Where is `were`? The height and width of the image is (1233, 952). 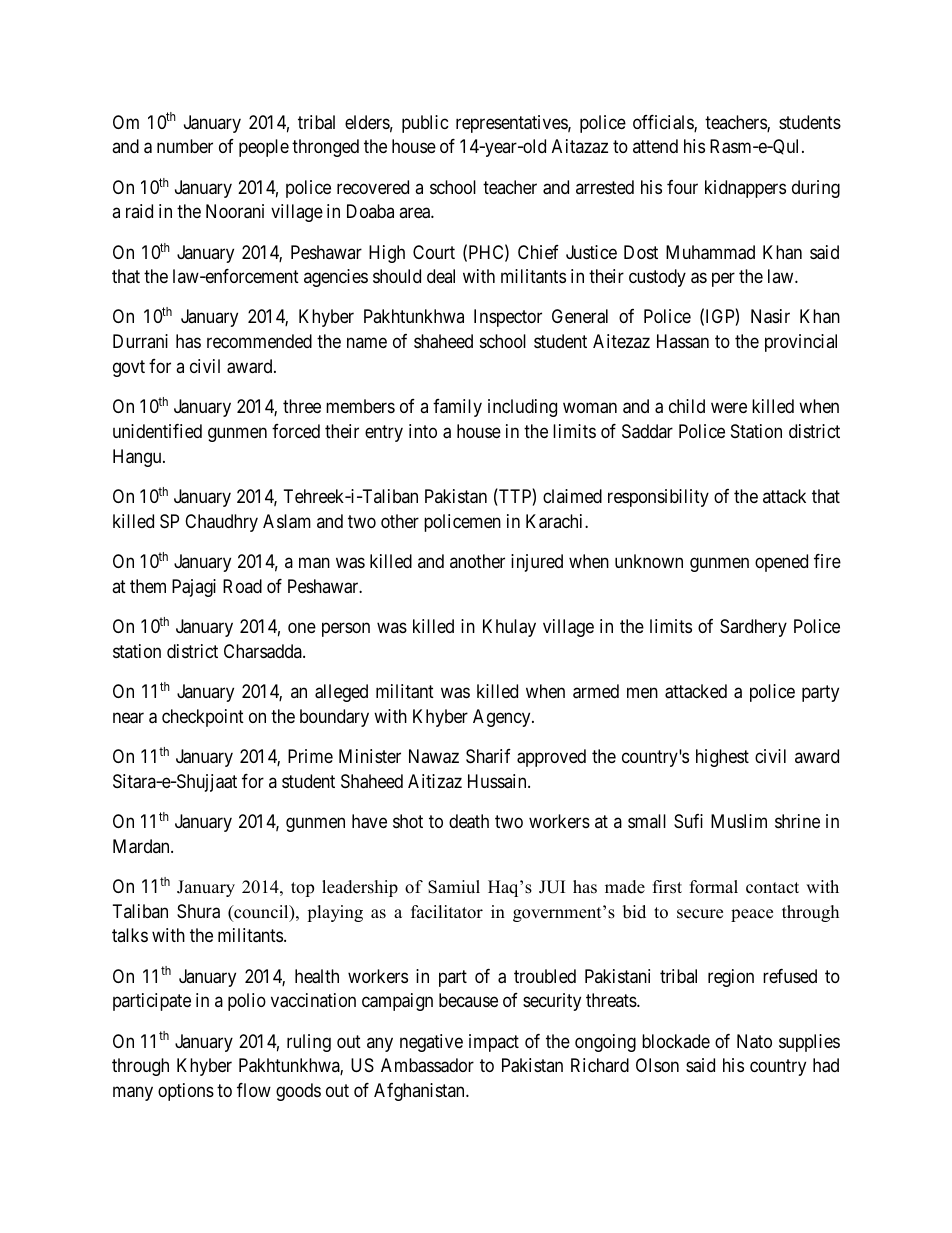
were is located at coordinates (729, 408).
